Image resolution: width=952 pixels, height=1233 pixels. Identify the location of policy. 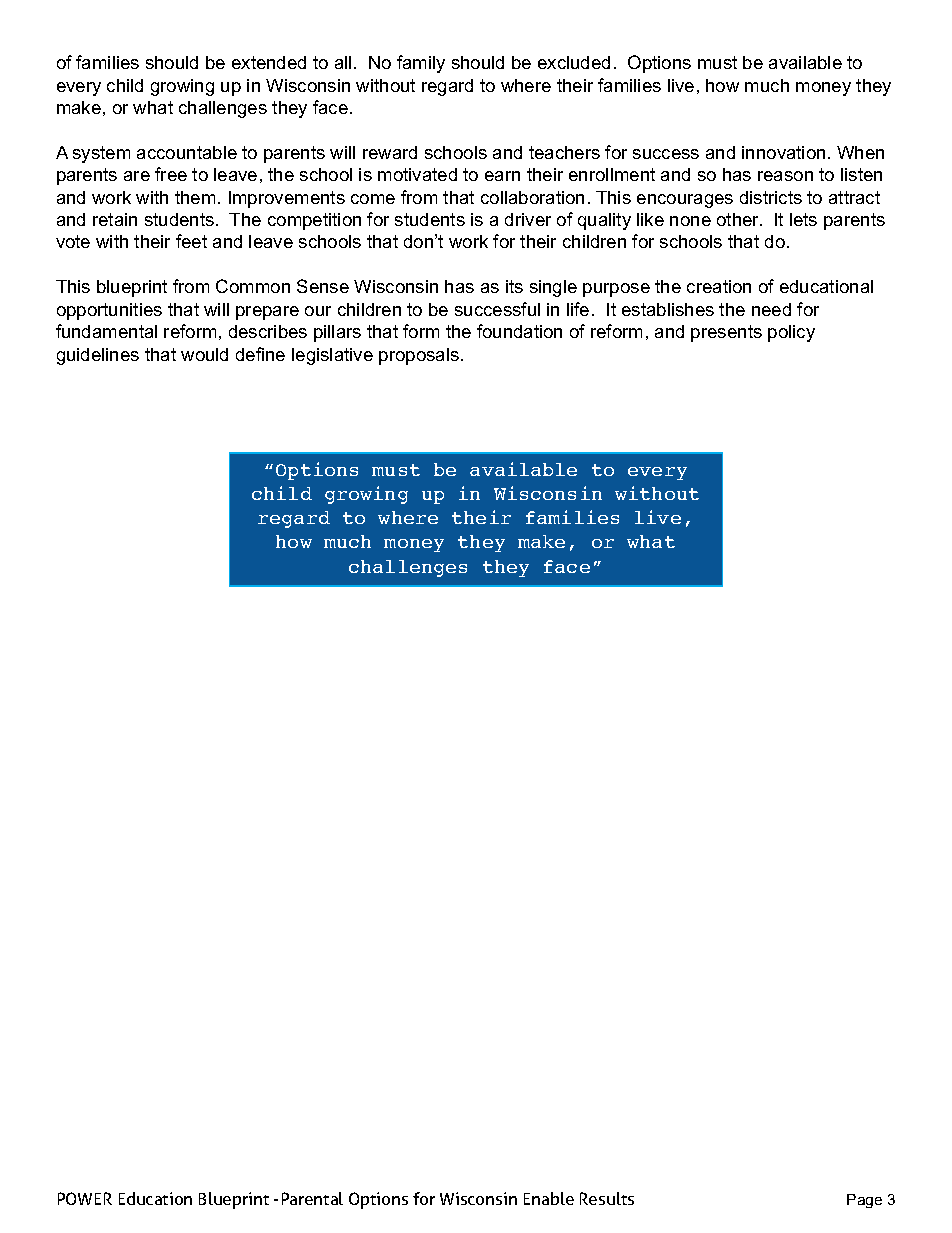
(791, 333).
